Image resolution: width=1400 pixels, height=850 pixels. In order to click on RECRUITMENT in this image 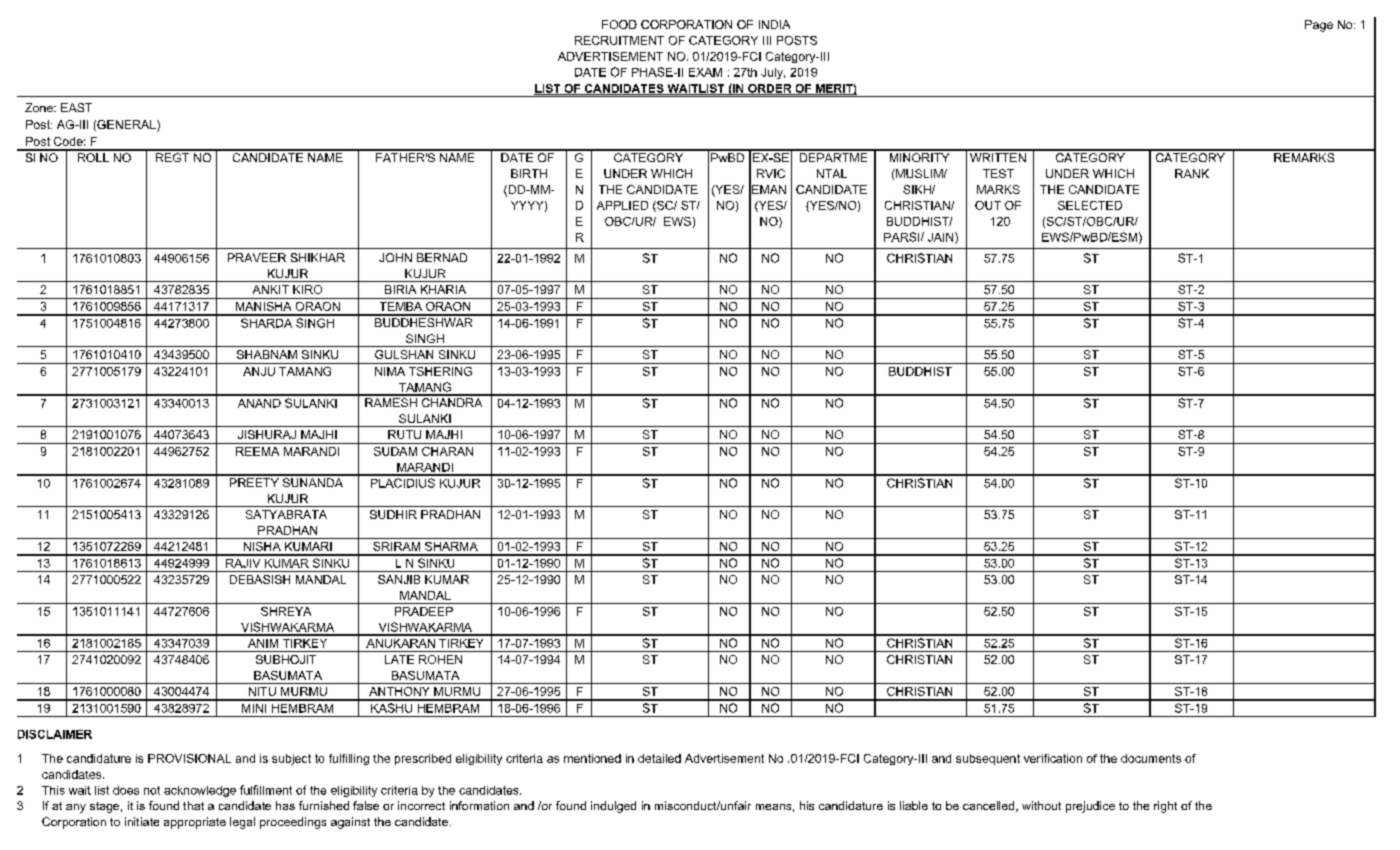, I will do `click(619, 40)`.
